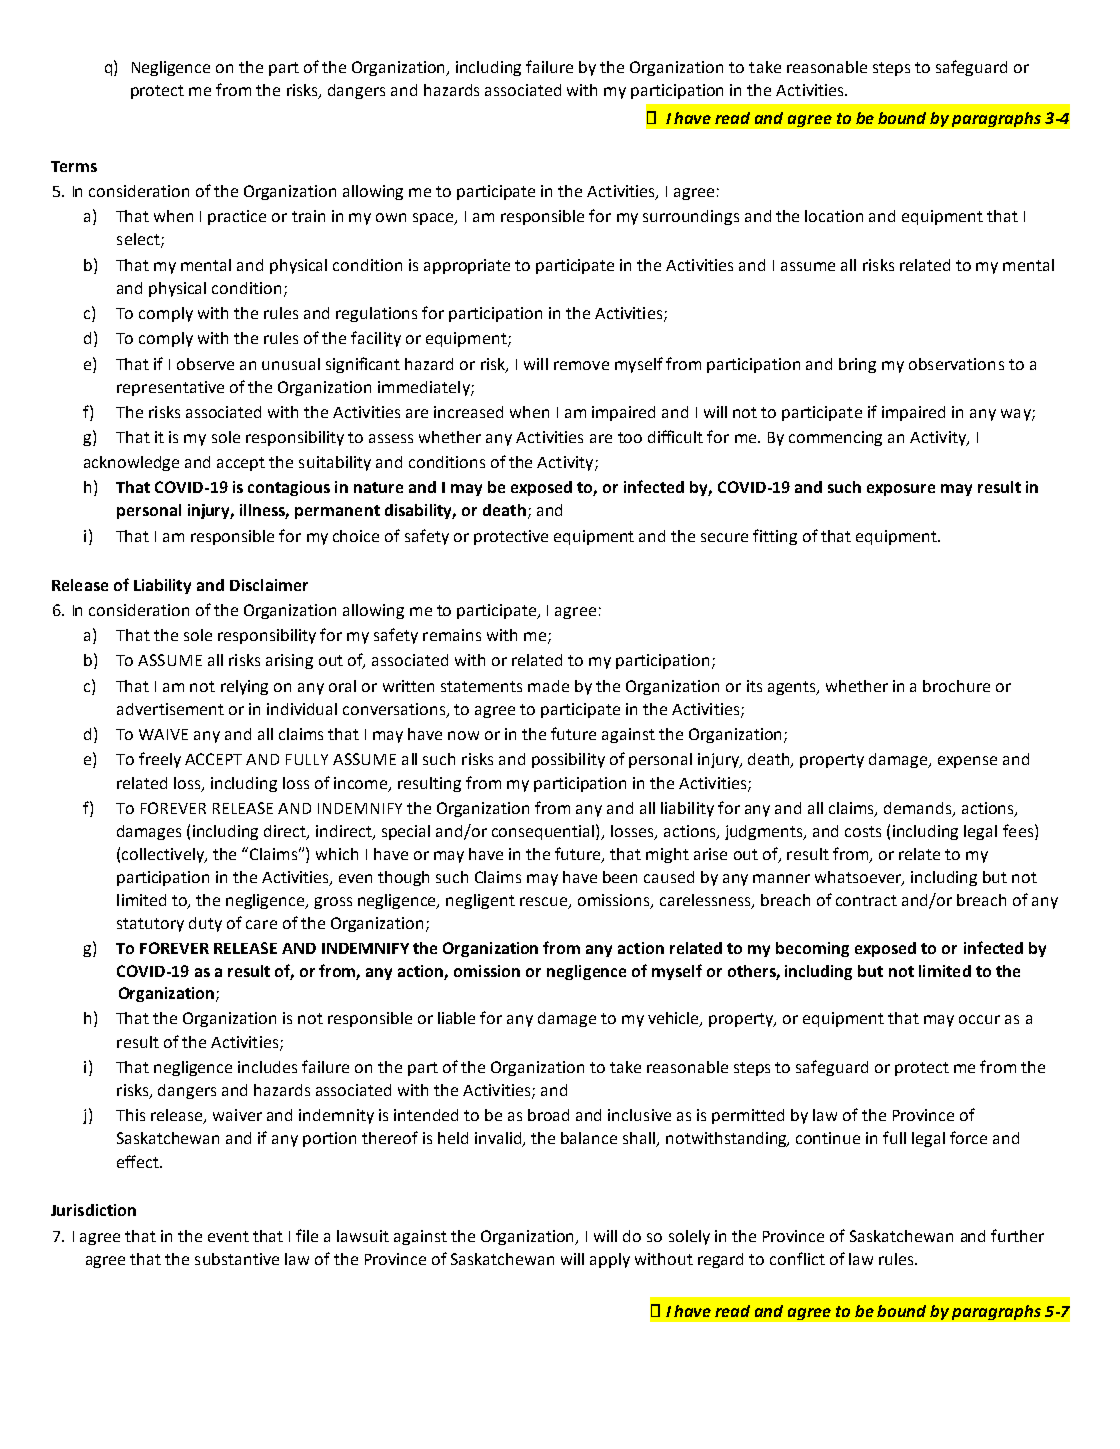 The width and height of the screenshot is (1120, 1449). What do you see at coordinates (834, 216) in the screenshot?
I see `location` at bounding box center [834, 216].
